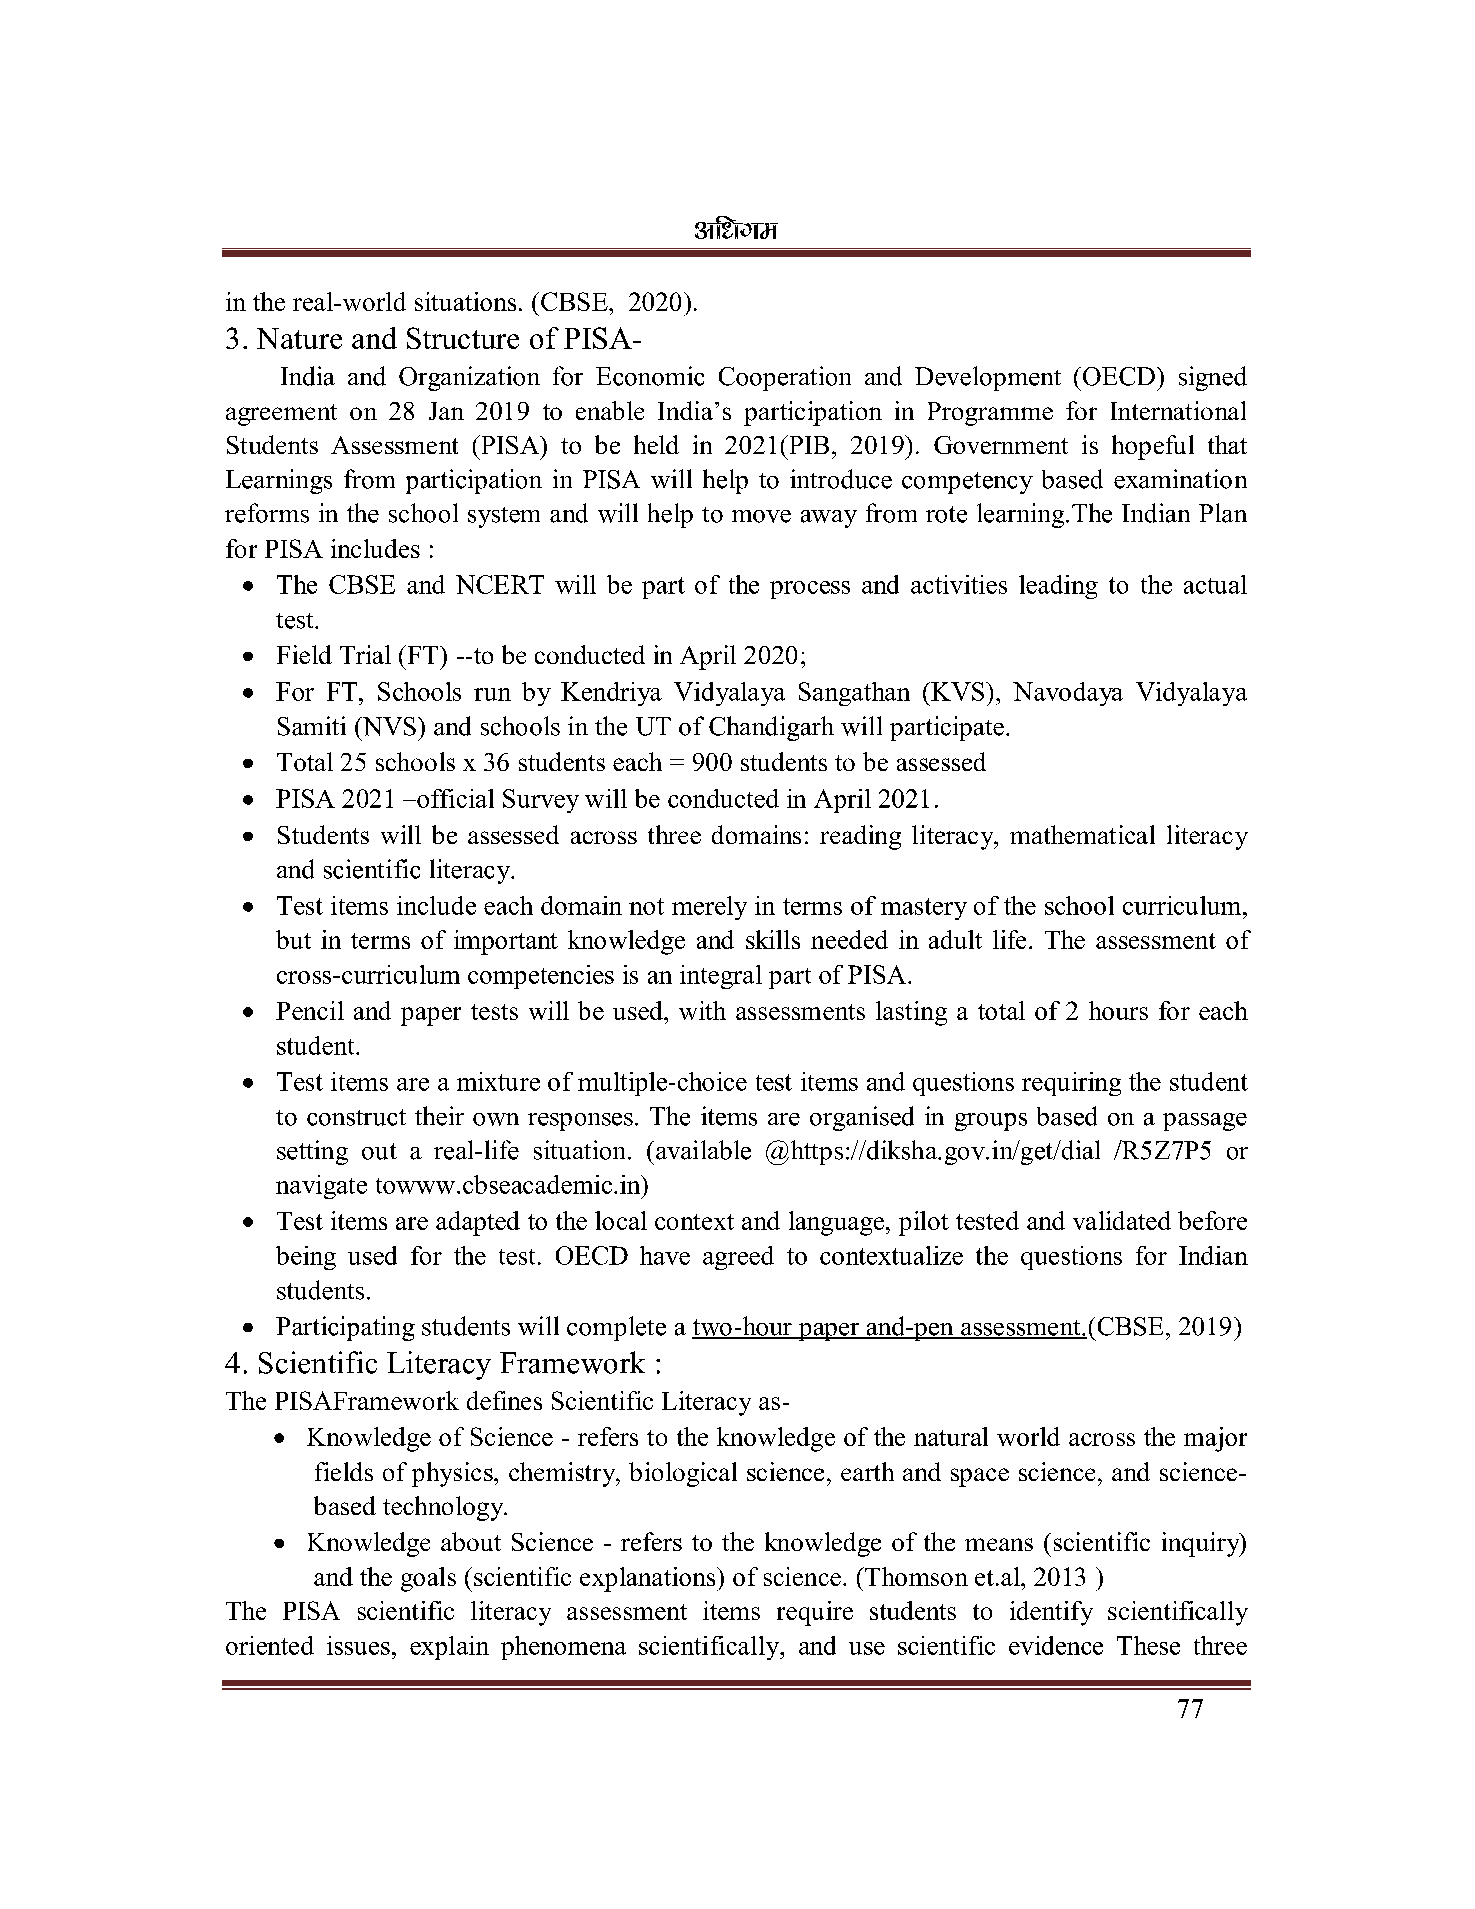 The height and width of the screenshot is (1909, 1475). What do you see at coordinates (1178, 410) in the screenshot?
I see `International` at bounding box center [1178, 410].
